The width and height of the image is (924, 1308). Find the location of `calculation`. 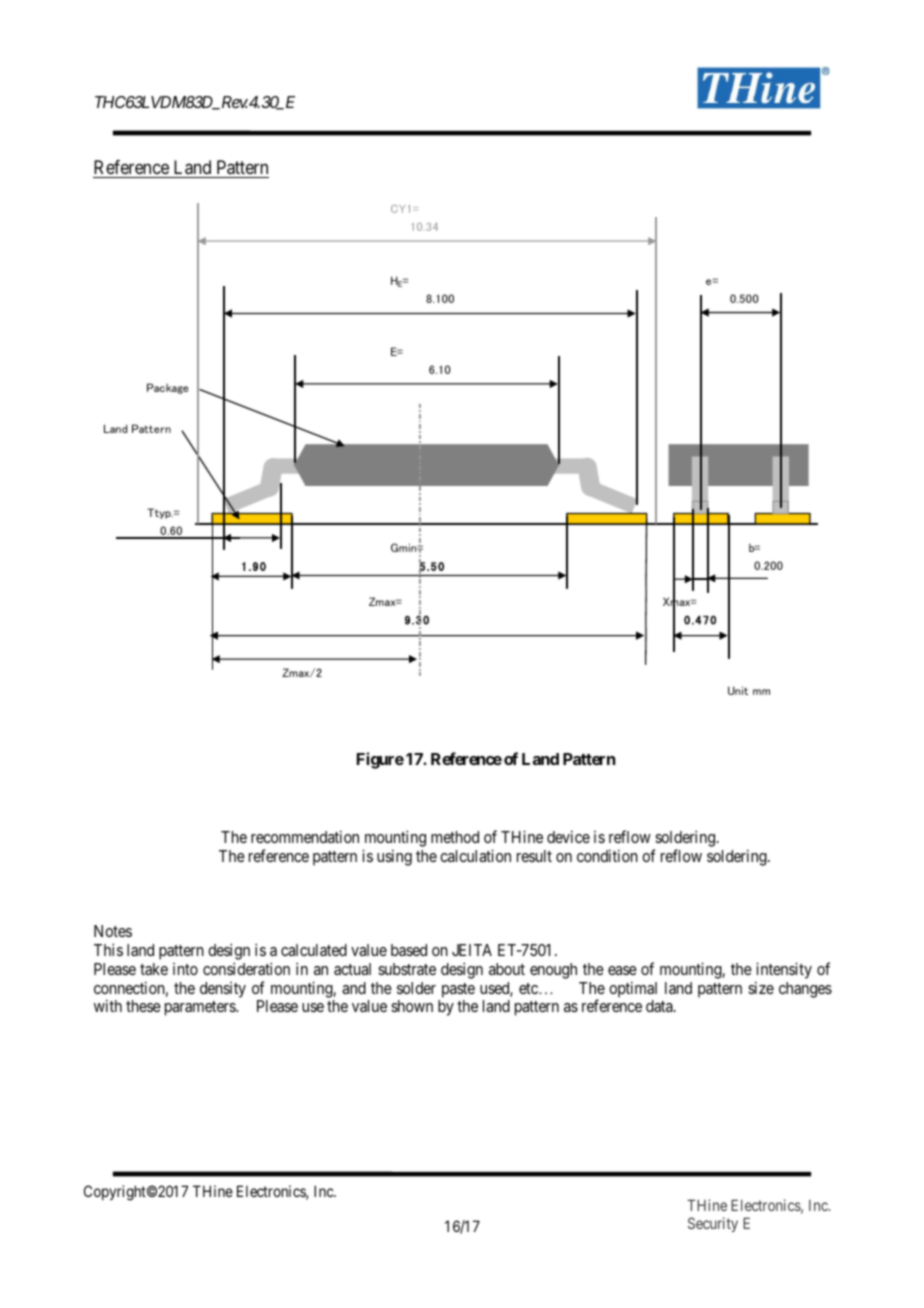

calculation is located at coordinates (475, 855).
